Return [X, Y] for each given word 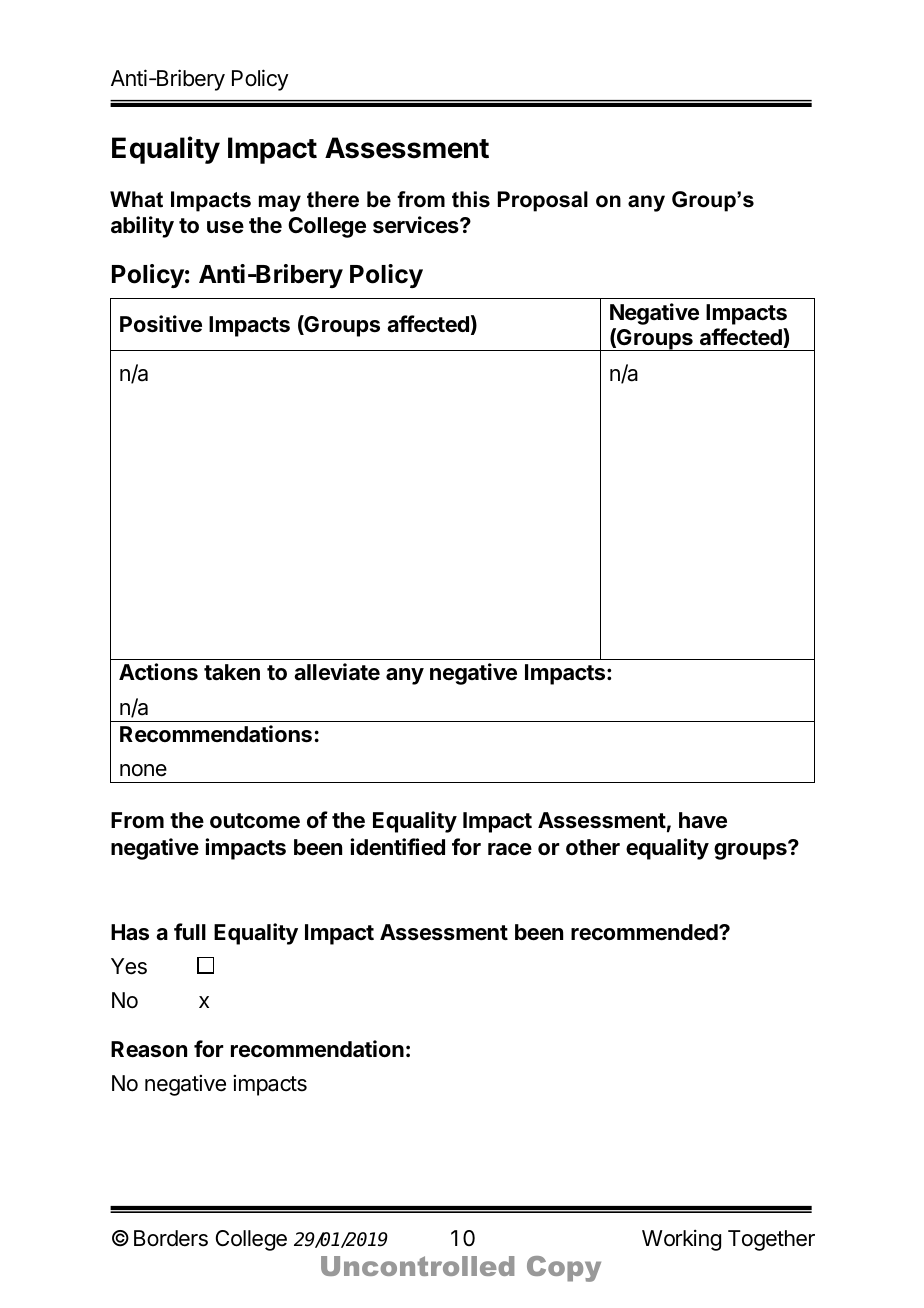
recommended [645, 932]
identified [398, 847]
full [190, 931]
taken [232, 672]
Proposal [543, 201]
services [417, 225]
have [703, 820]
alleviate [337, 672]
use [225, 227]
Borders [171, 1238]
